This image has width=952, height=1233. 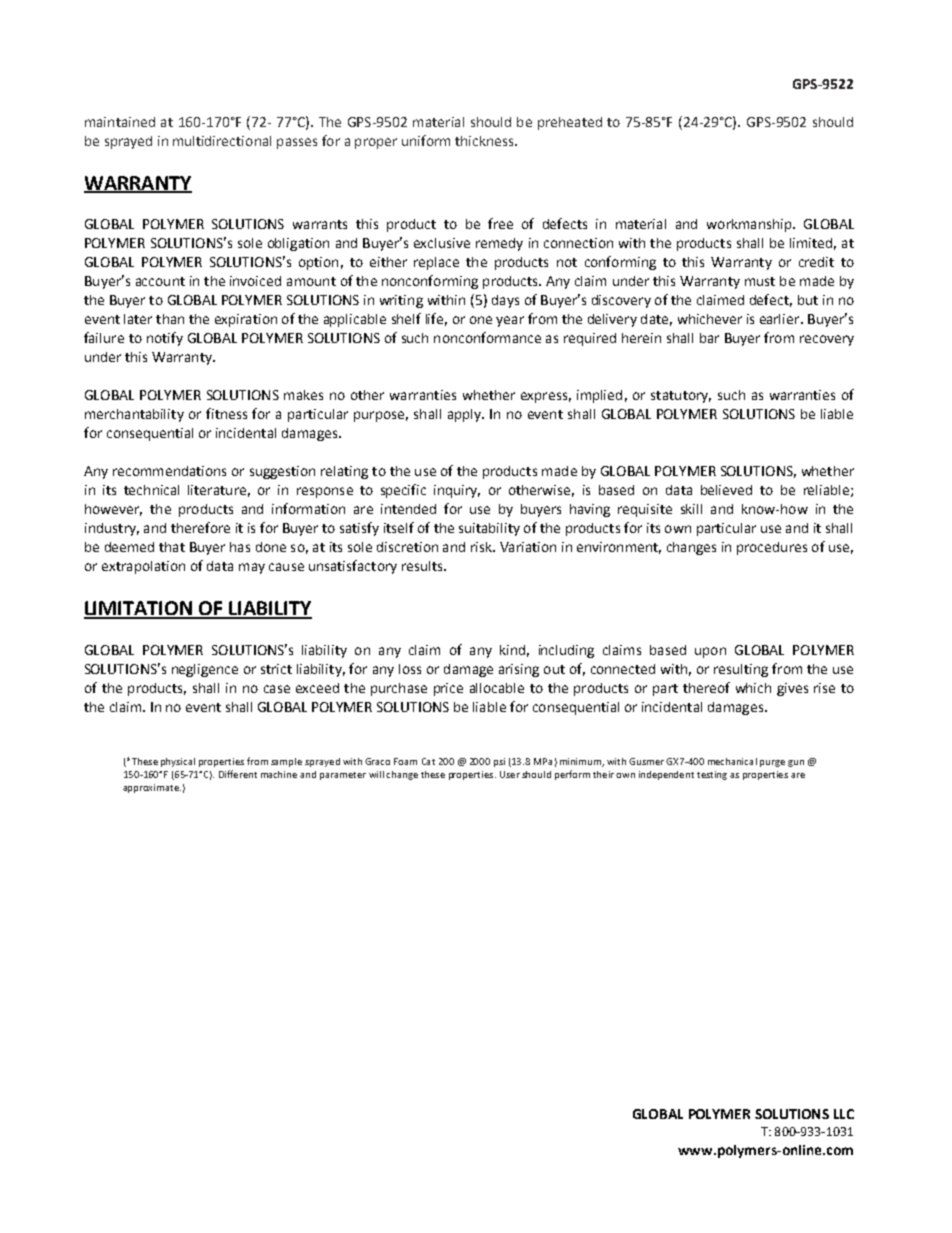 I want to click on multidirectional, so click(x=222, y=141).
